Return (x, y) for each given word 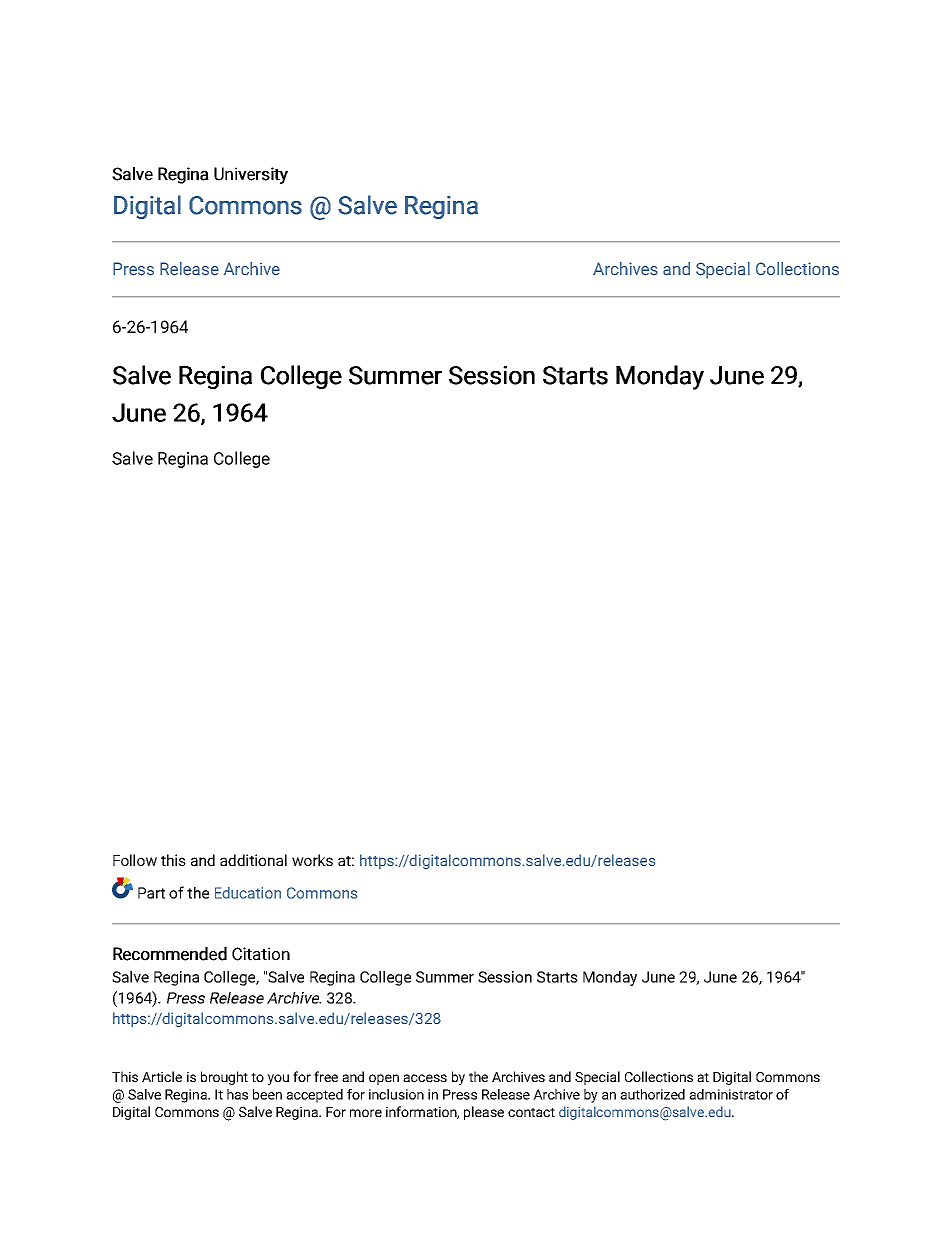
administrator (731, 1094)
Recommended (170, 954)
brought (224, 1078)
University (251, 175)
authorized (652, 1094)
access (425, 1078)
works (312, 860)
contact (531, 1112)
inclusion (396, 1094)
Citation (261, 954)
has (237, 1094)
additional (253, 860)
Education (248, 893)
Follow (135, 860)
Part (151, 893)
